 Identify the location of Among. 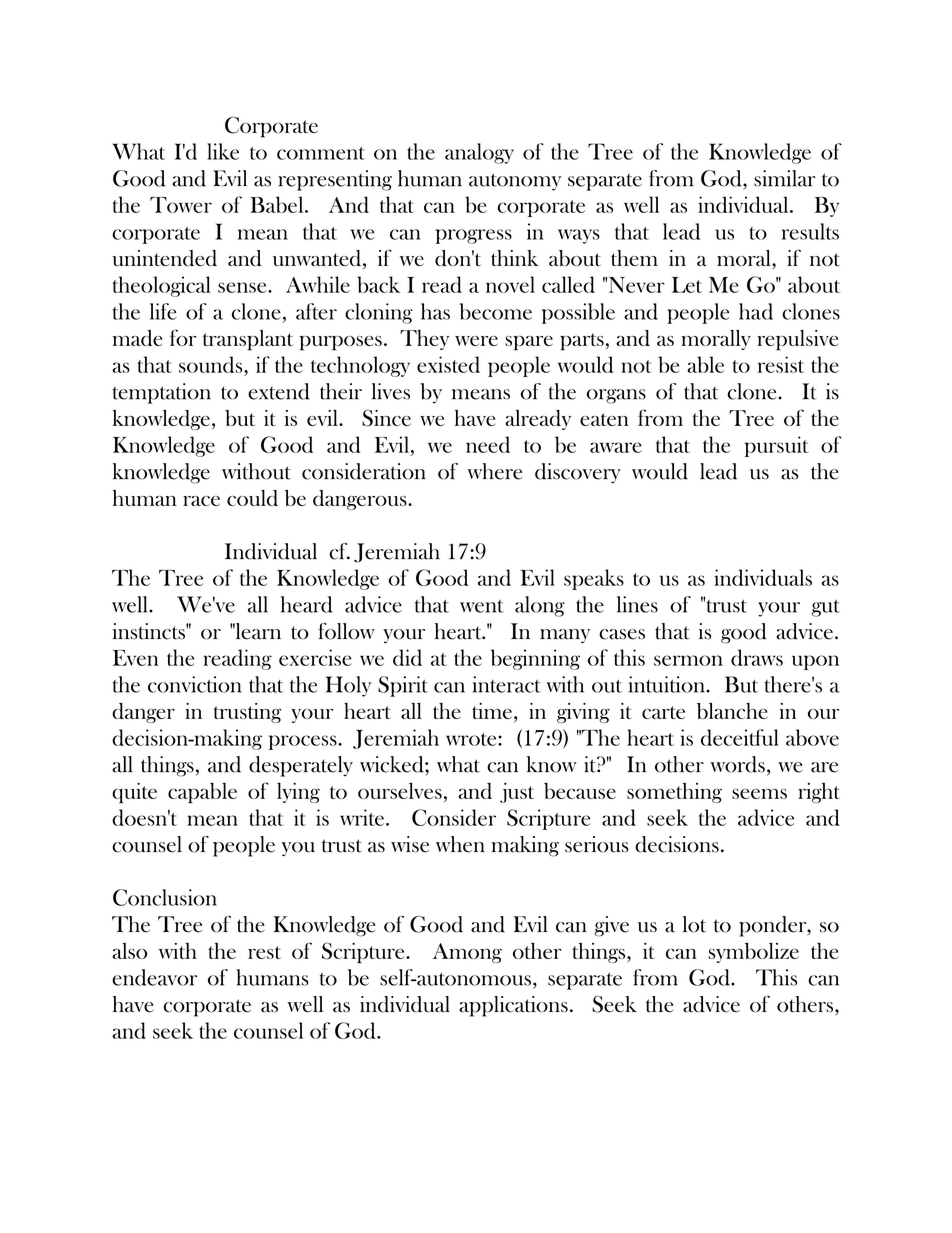
(467, 953).
